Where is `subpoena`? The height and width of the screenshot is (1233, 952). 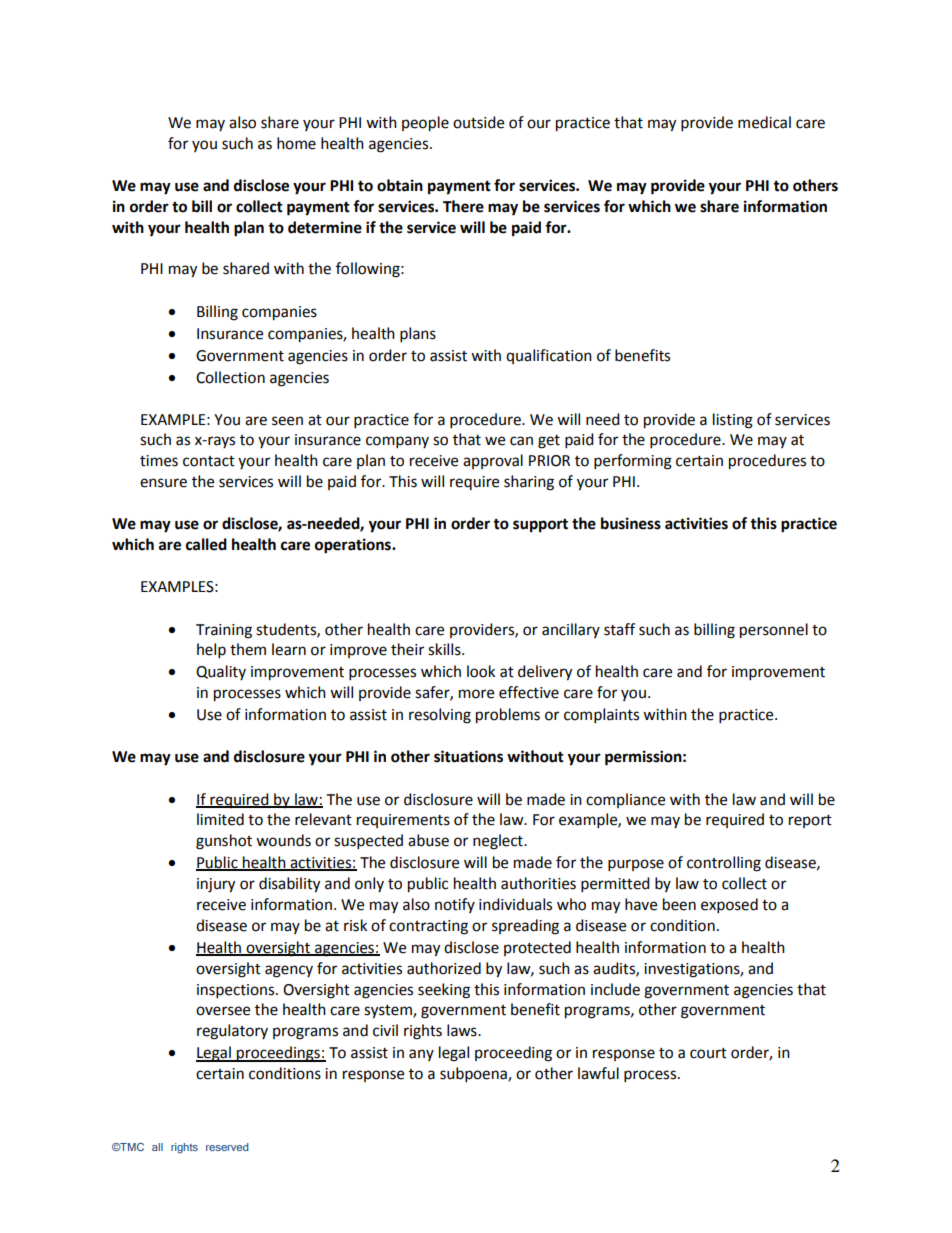
subpoena is located at coordinates (474, 1075).
